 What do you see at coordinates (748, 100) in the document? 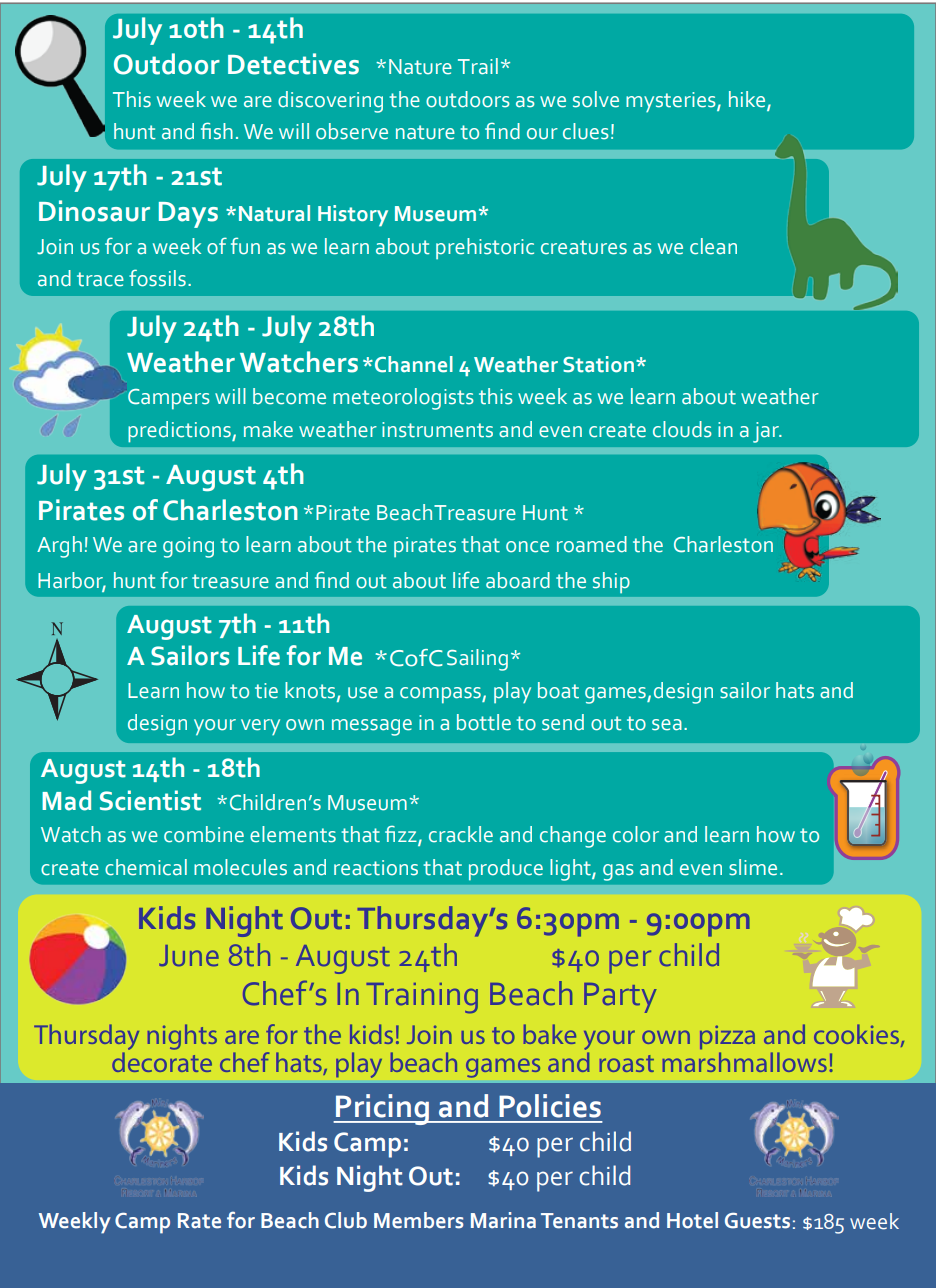
I see `hike` at bounding box center [748, 100].
